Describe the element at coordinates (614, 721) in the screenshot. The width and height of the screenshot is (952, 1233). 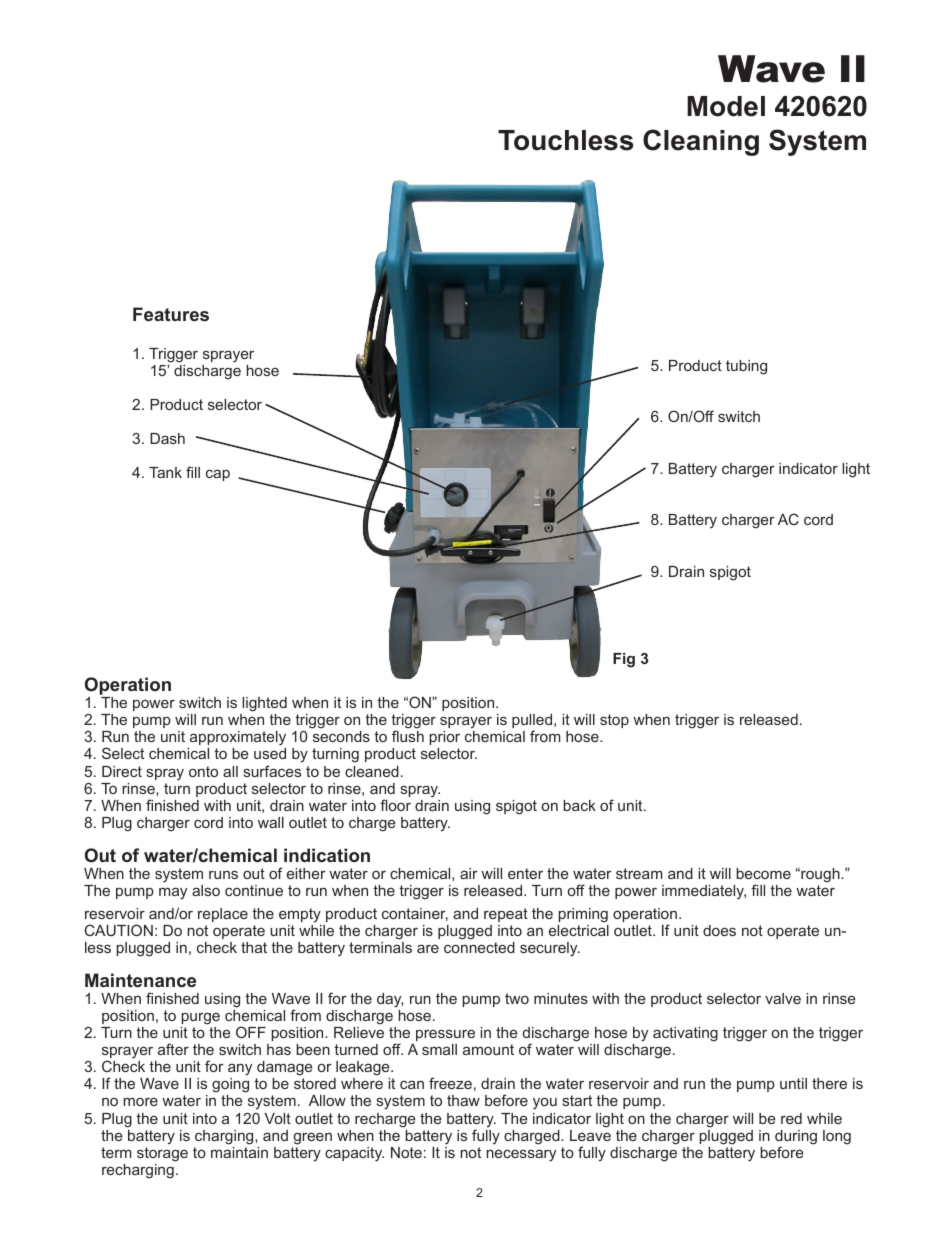
I see `stop` at that location.
